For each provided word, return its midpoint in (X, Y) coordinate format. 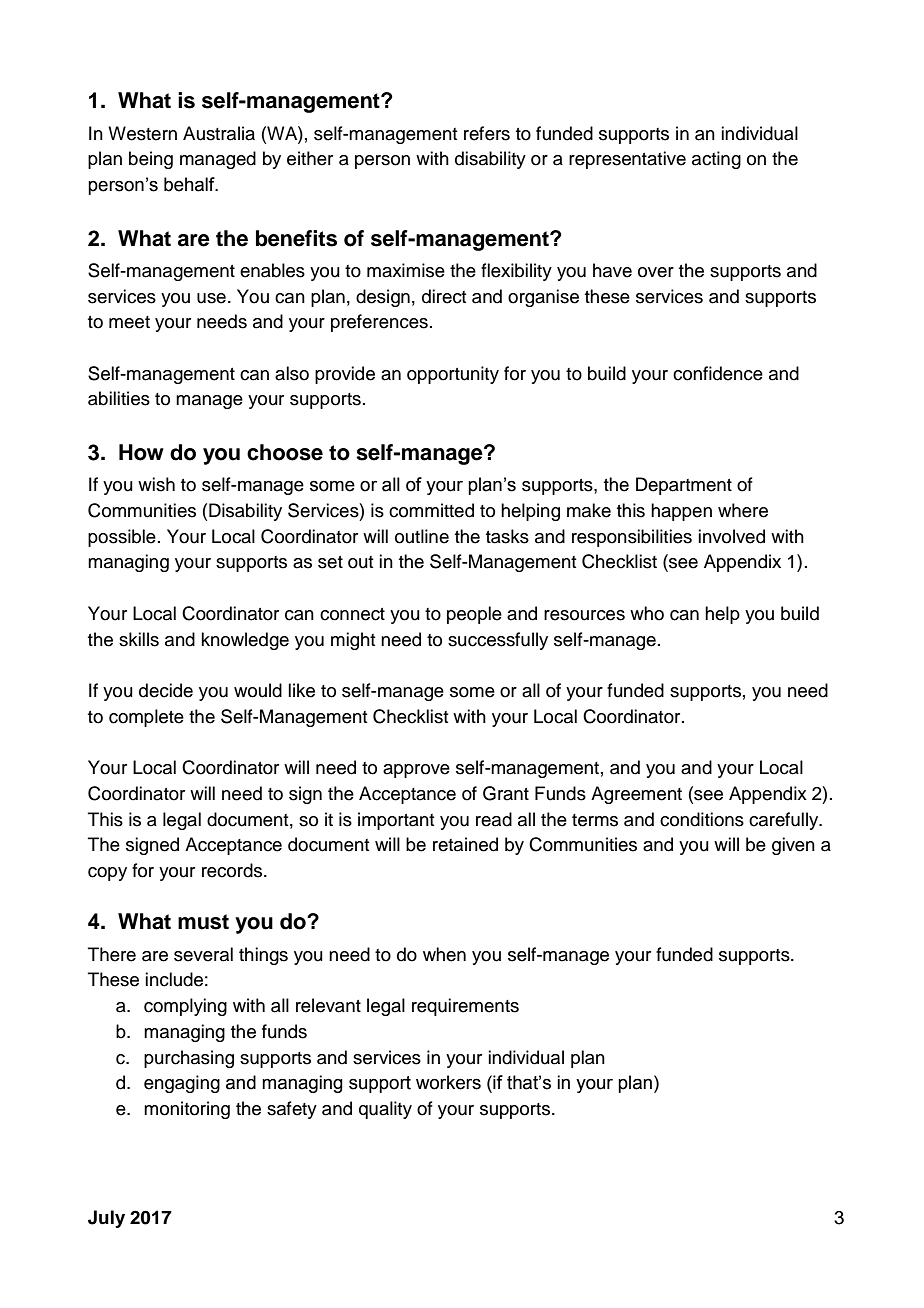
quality (385, 1110)
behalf (190, 184)
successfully (498, 641)
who (647, 613)
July (106, 1219)
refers (487, 133)
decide (166, 690)
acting (716, 160)
